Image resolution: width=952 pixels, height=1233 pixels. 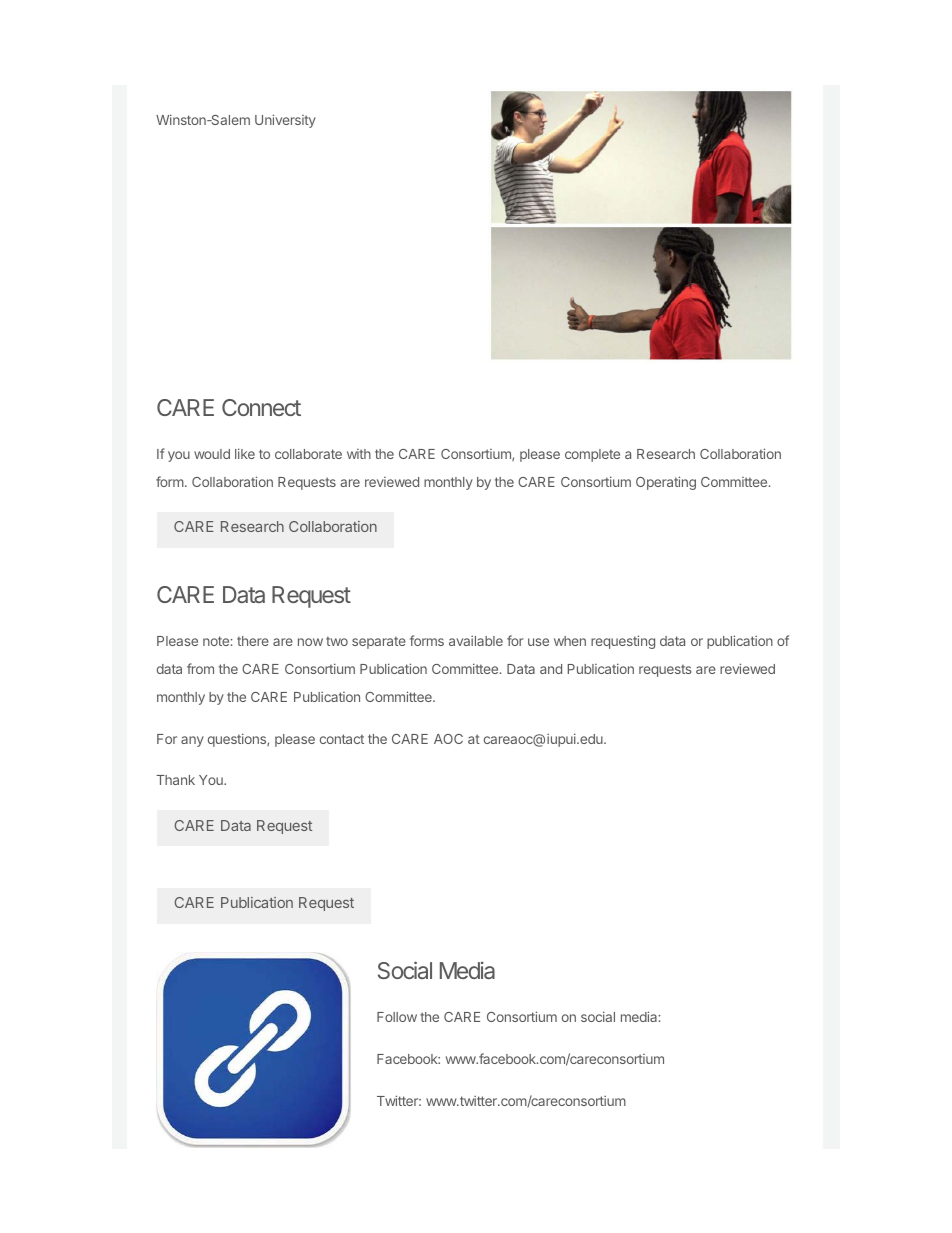 What do you see at coordinates (379, 642) in the screenshot?
I see `separate` at bounding box center [379, 642].
